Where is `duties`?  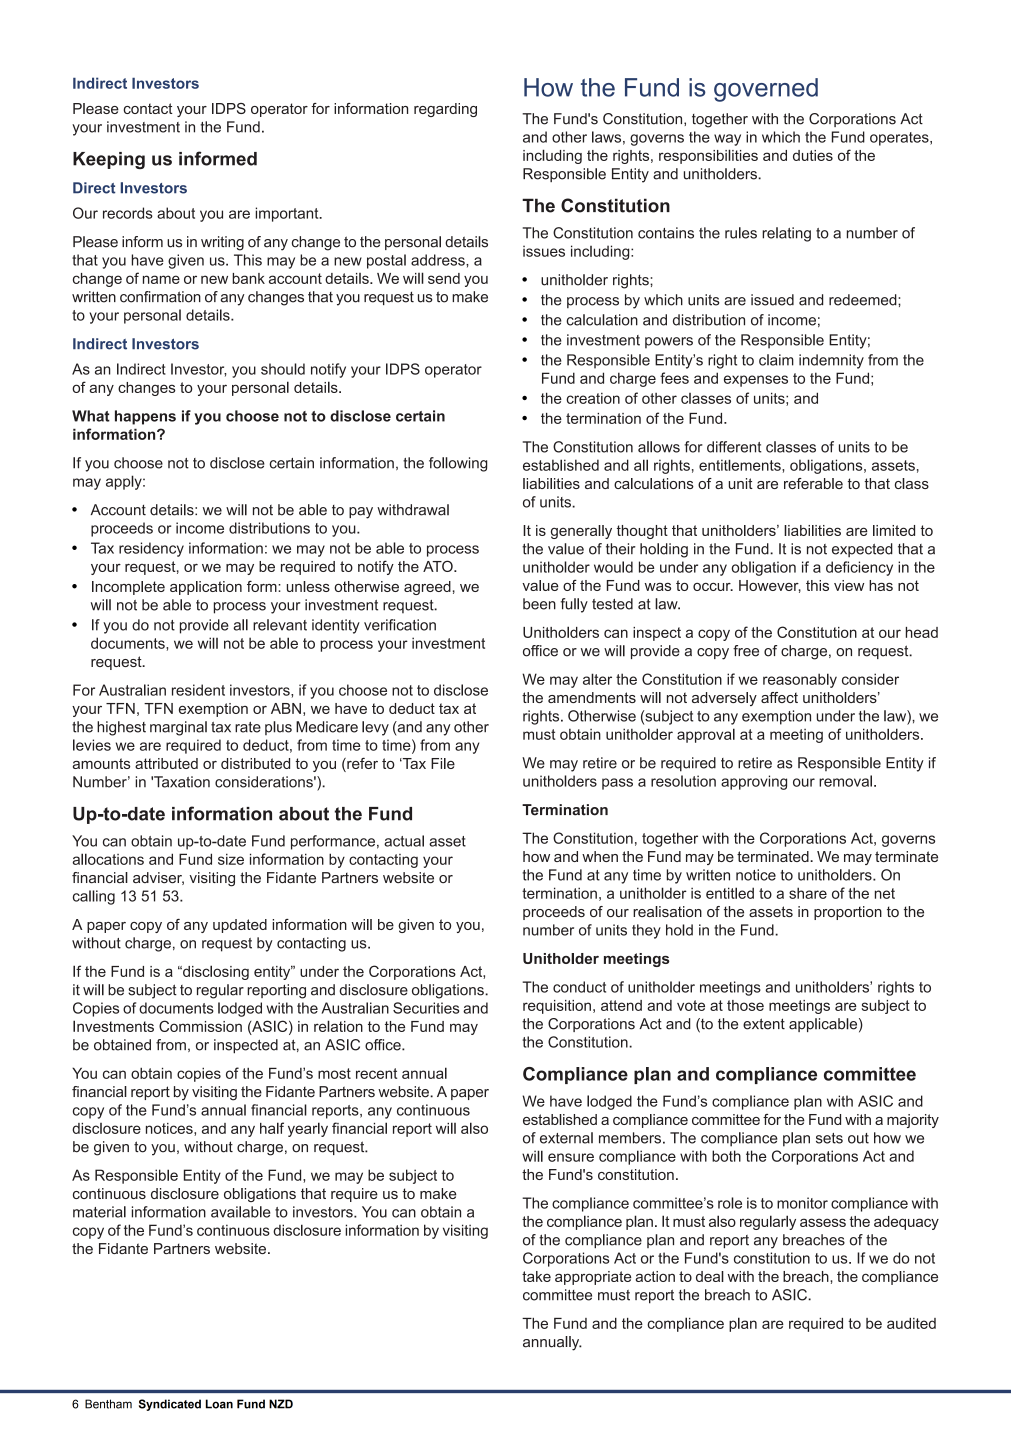 duties is located at coordinates (813, 155).
